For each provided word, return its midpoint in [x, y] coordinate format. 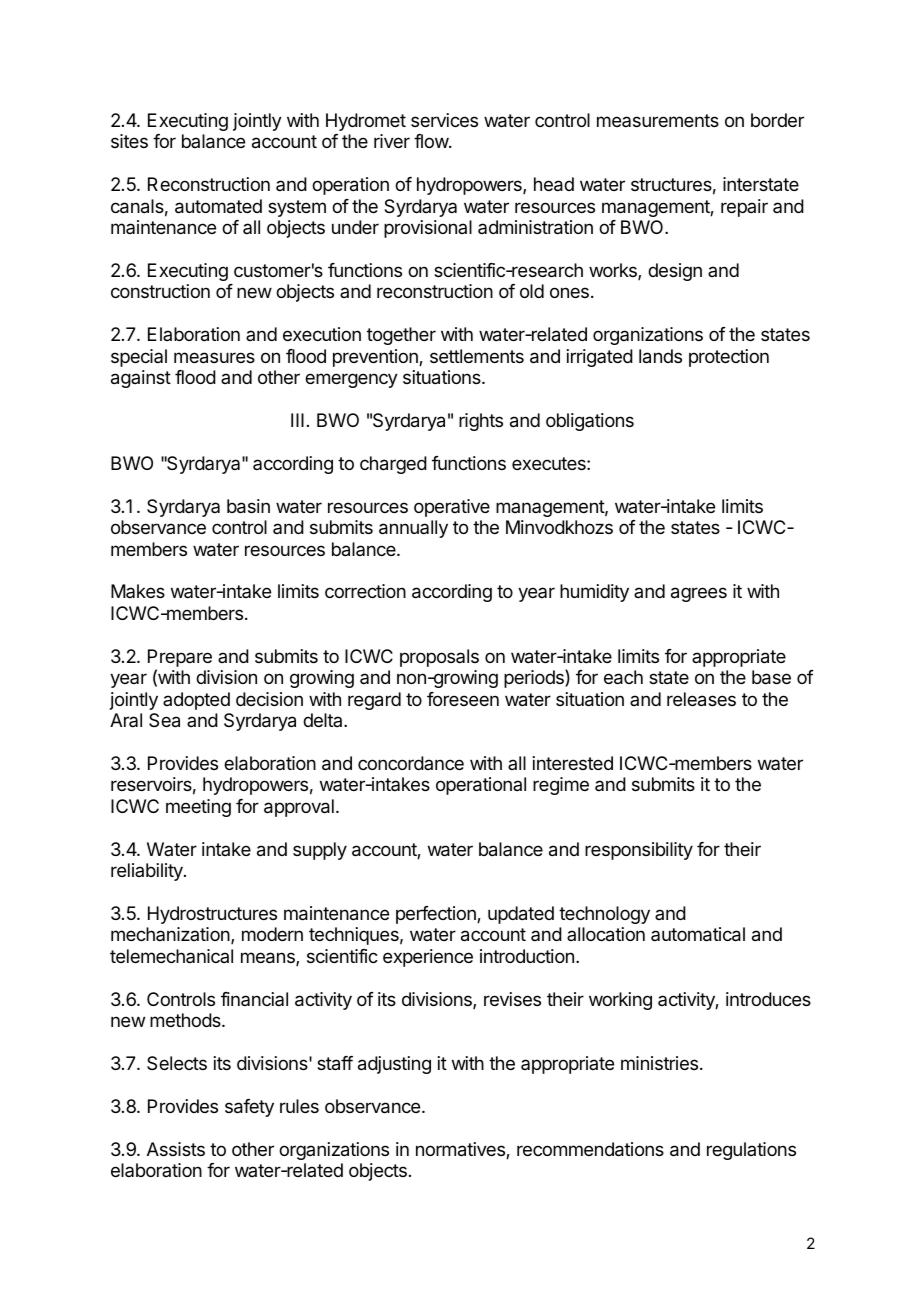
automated [218, 206]
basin [248, 506]
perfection [437, 915]
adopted [196, 701]
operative [452, 508]
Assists [176, 1149]
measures [214, 358]
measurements [658, 120]
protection [729, 358]
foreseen [463, 699]
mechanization [171, 935]
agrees [699, 594]
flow [432, 141]
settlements [477, 356]
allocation [606, 934]
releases [701, 699]
